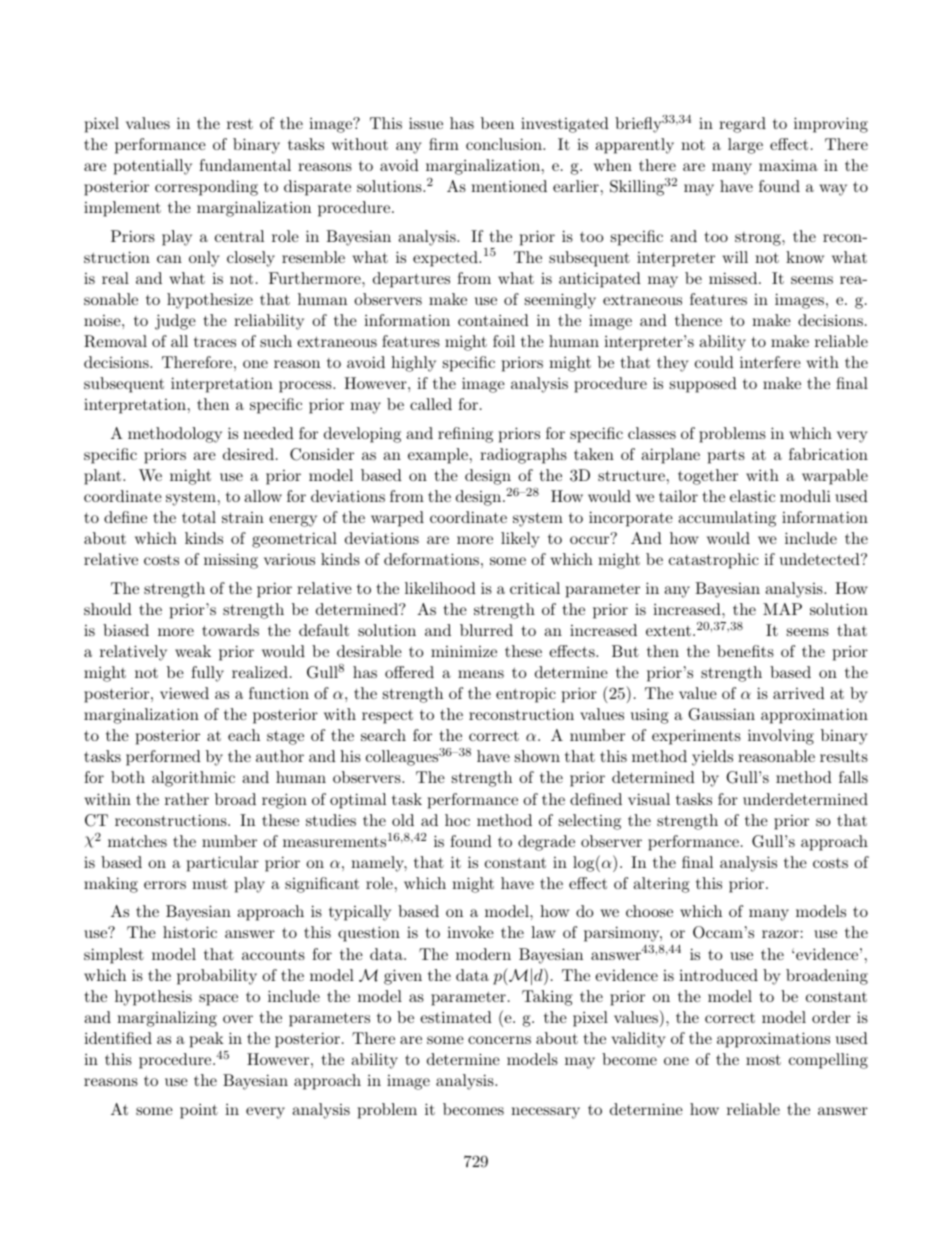 Image resolution: width=952 pixels, height=1233 pixels. What do you see at coordinates (505, 144) in the document?
I see `conclusion` at bounding box center [505, 144].
